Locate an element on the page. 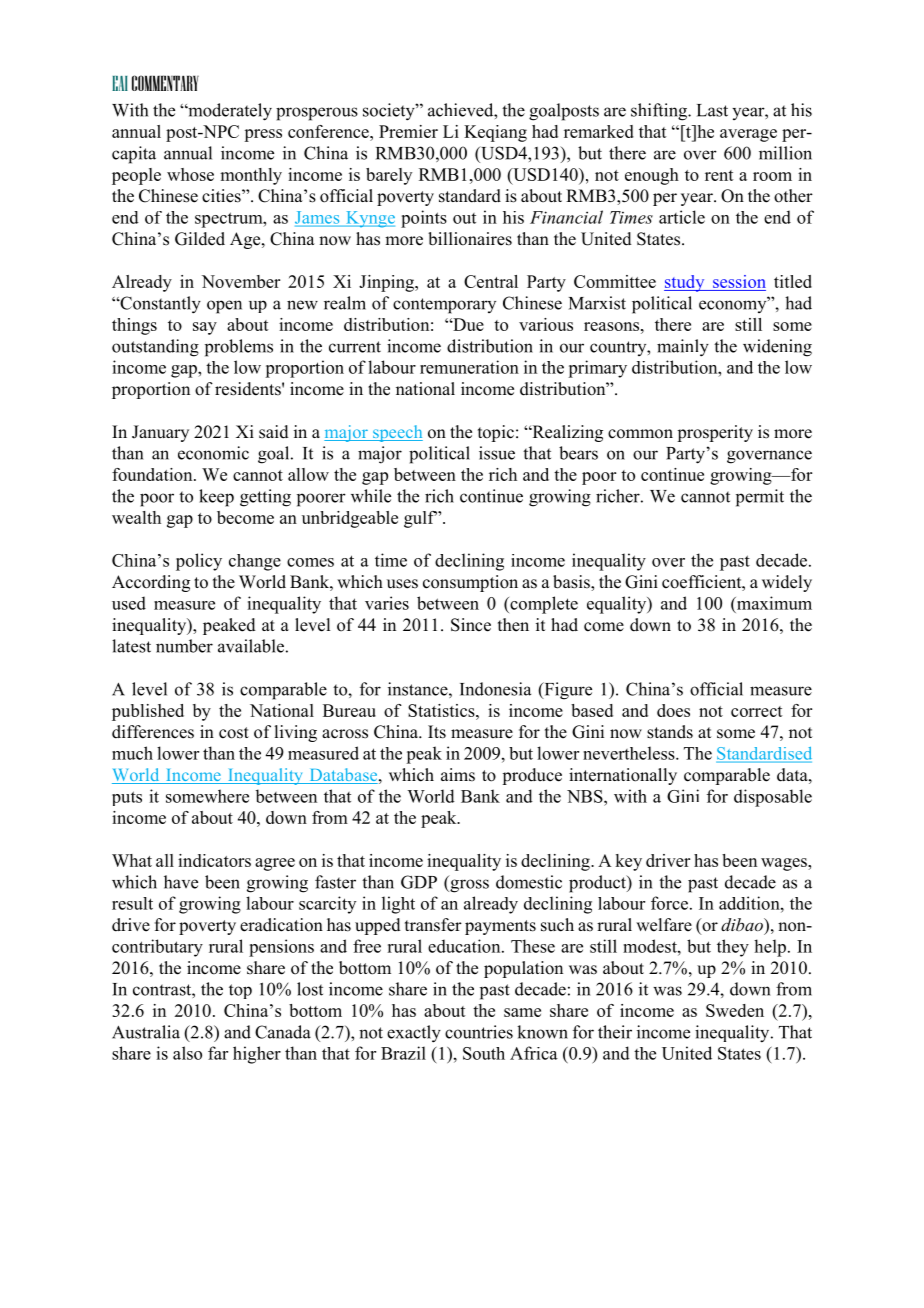  also is located at coordinates (187, 1053).
